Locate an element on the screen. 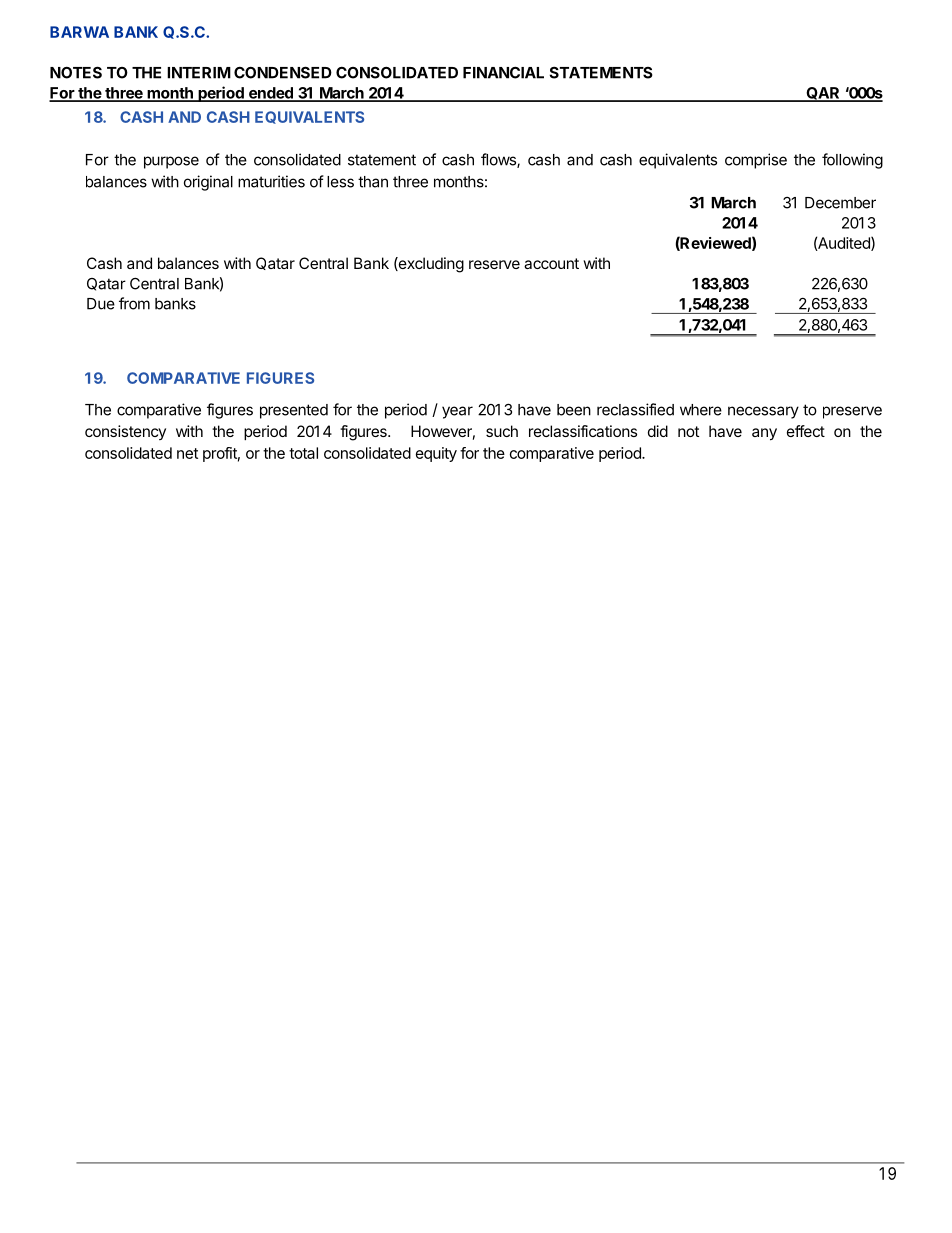 Image resolution: width=952 pixels, height=1233 pixels. equity is located at coordinates (436, 454).
